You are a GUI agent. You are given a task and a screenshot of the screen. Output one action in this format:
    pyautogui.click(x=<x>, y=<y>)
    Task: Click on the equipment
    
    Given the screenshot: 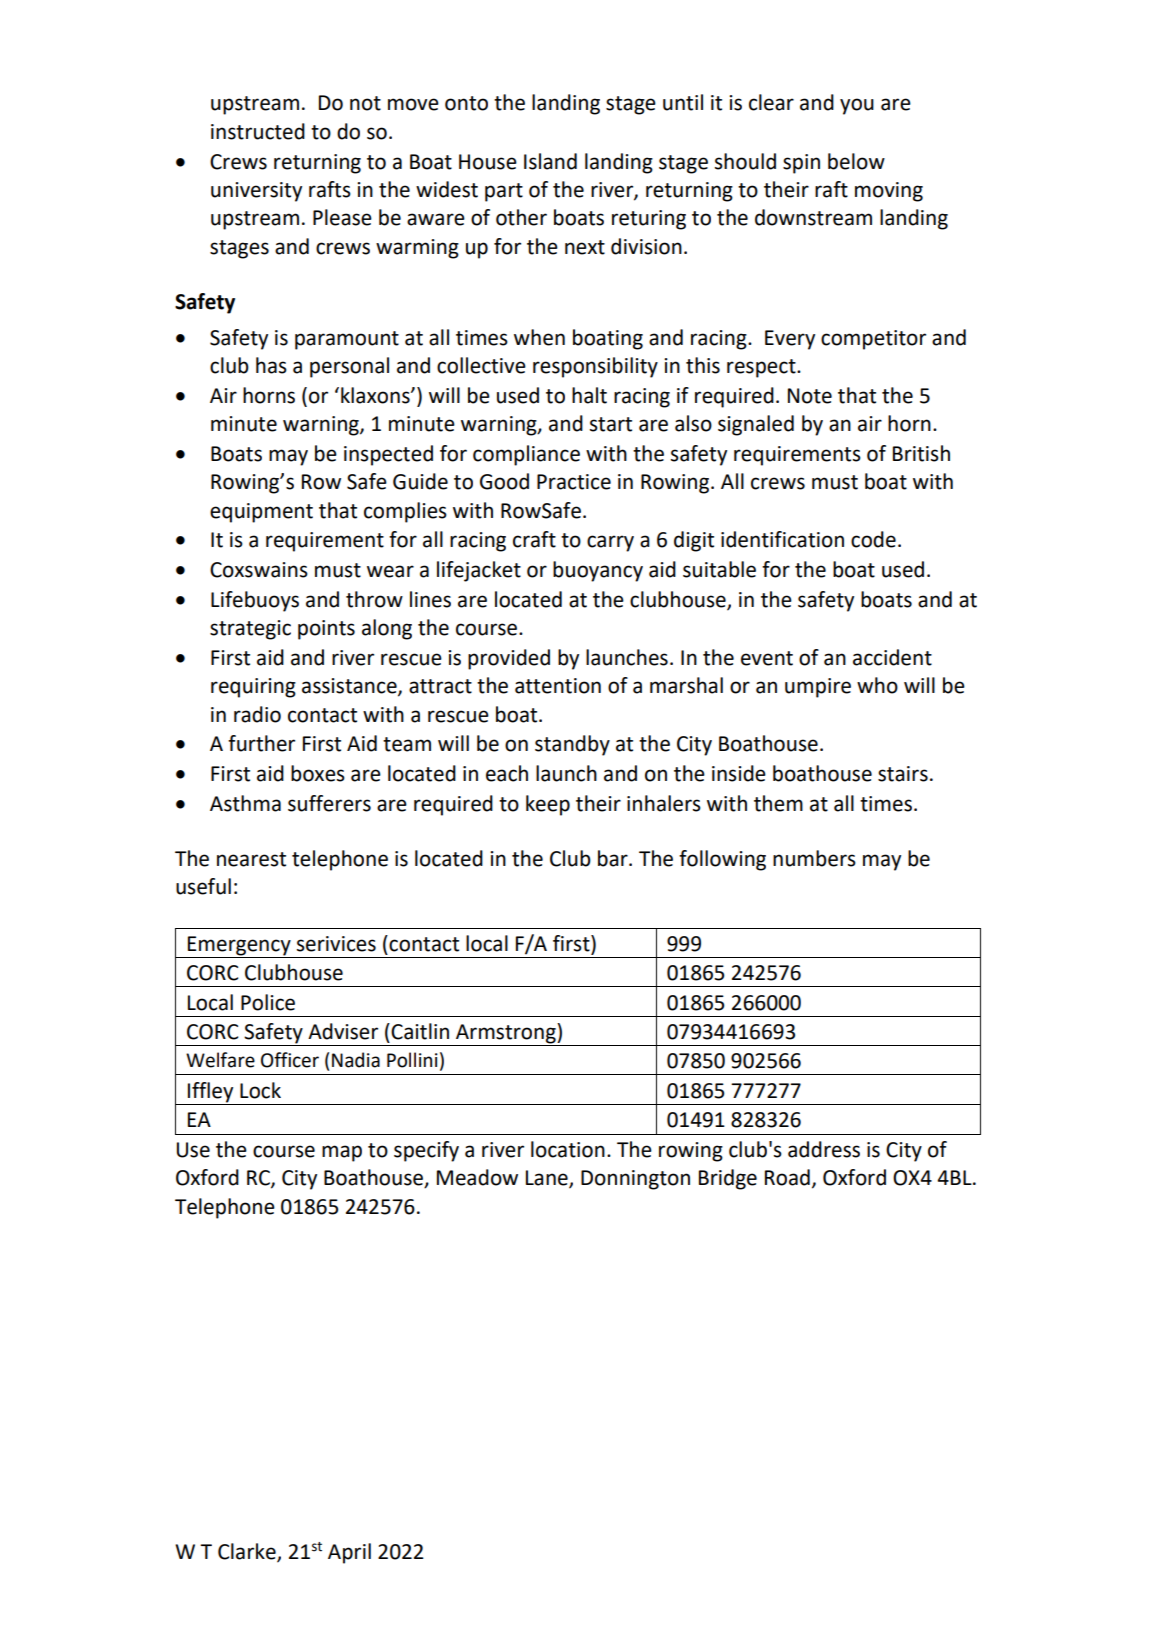 What is the action you would take?
    pyautogui.click(x=261, y=513)
